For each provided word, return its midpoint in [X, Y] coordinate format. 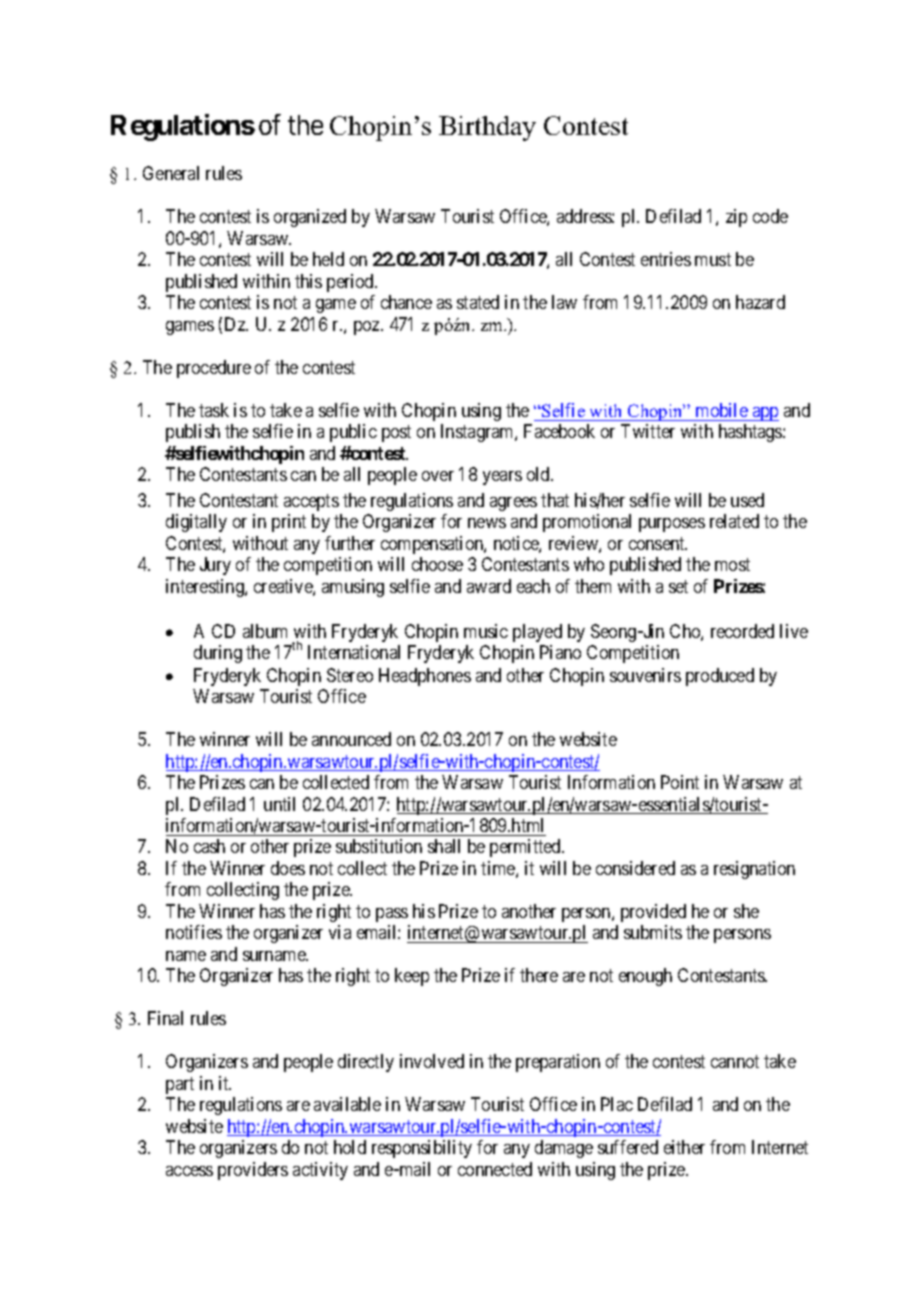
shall [444, 846]
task [214, 410]
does [288, 868]
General [171, 173]
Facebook [559, 431]
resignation [754, 870]
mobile [722, 410]
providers [253, 1171]
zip [736, 218]
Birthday [487, 128]
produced [720, 677]
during [218, 654]
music [486, 631]
